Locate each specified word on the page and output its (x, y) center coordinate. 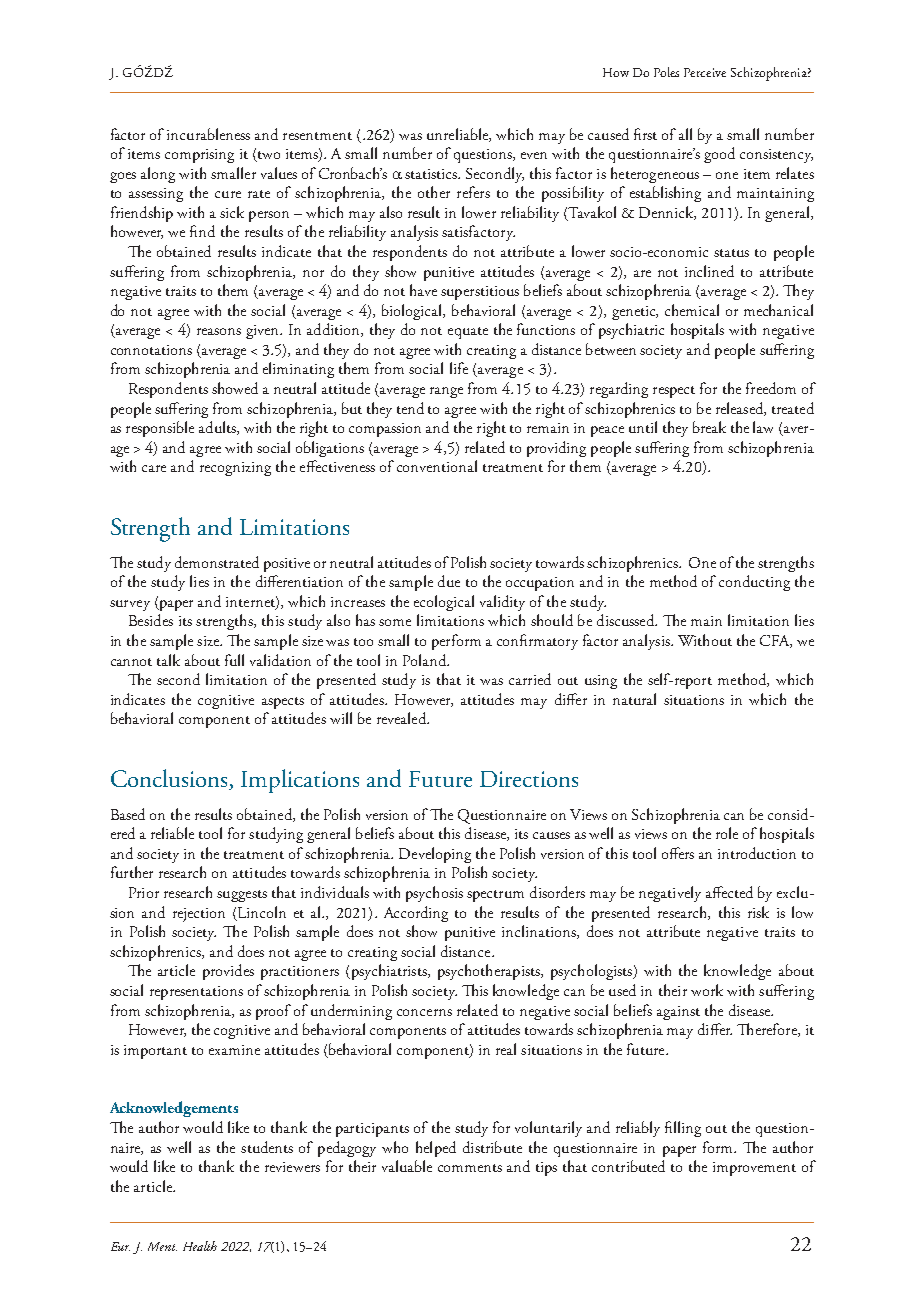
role (727, 833)
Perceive (705, 72)
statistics (432, 174)
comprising (199, 156)
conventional (437, 466)
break (709, 427)
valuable (407, 1166)
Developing (435, 855)
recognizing (235, 469)
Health (200, 1246)
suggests (242, 896)
